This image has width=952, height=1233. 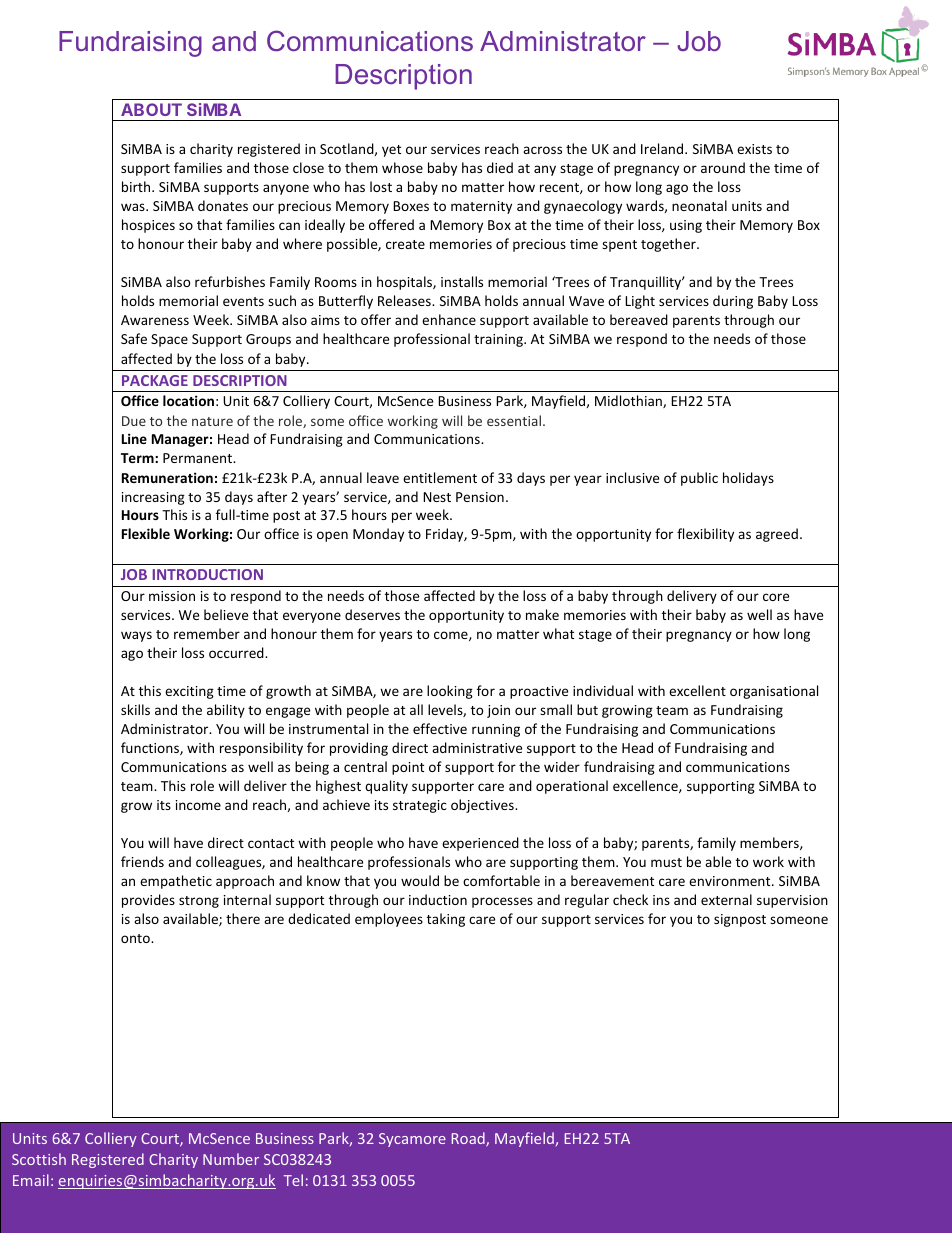 What do you see at coordinates (723, 167) in the image?
I see `around` at bounding box center [723, 167].
